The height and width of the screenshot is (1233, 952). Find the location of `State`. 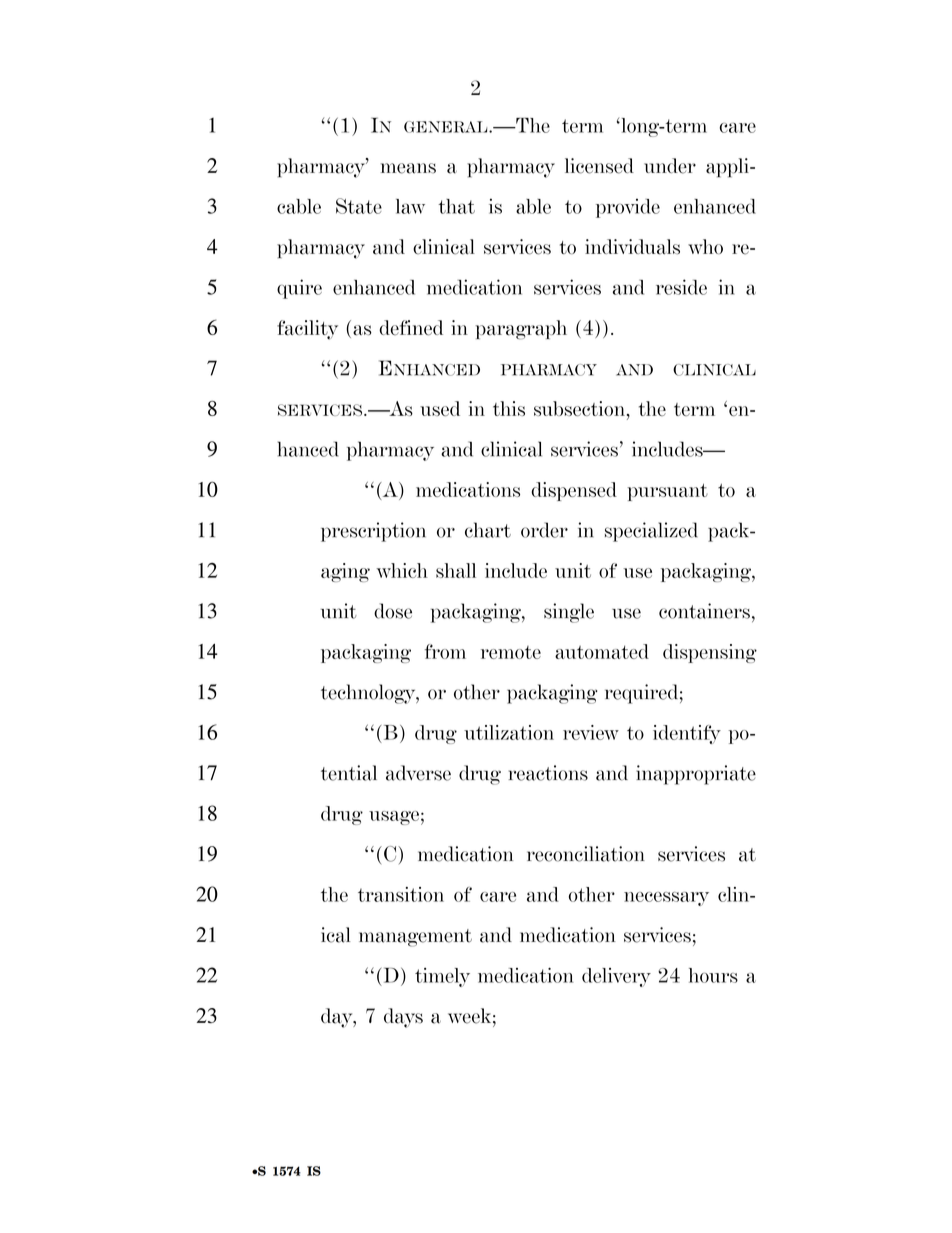

State is located at coordinates (359, 206).
